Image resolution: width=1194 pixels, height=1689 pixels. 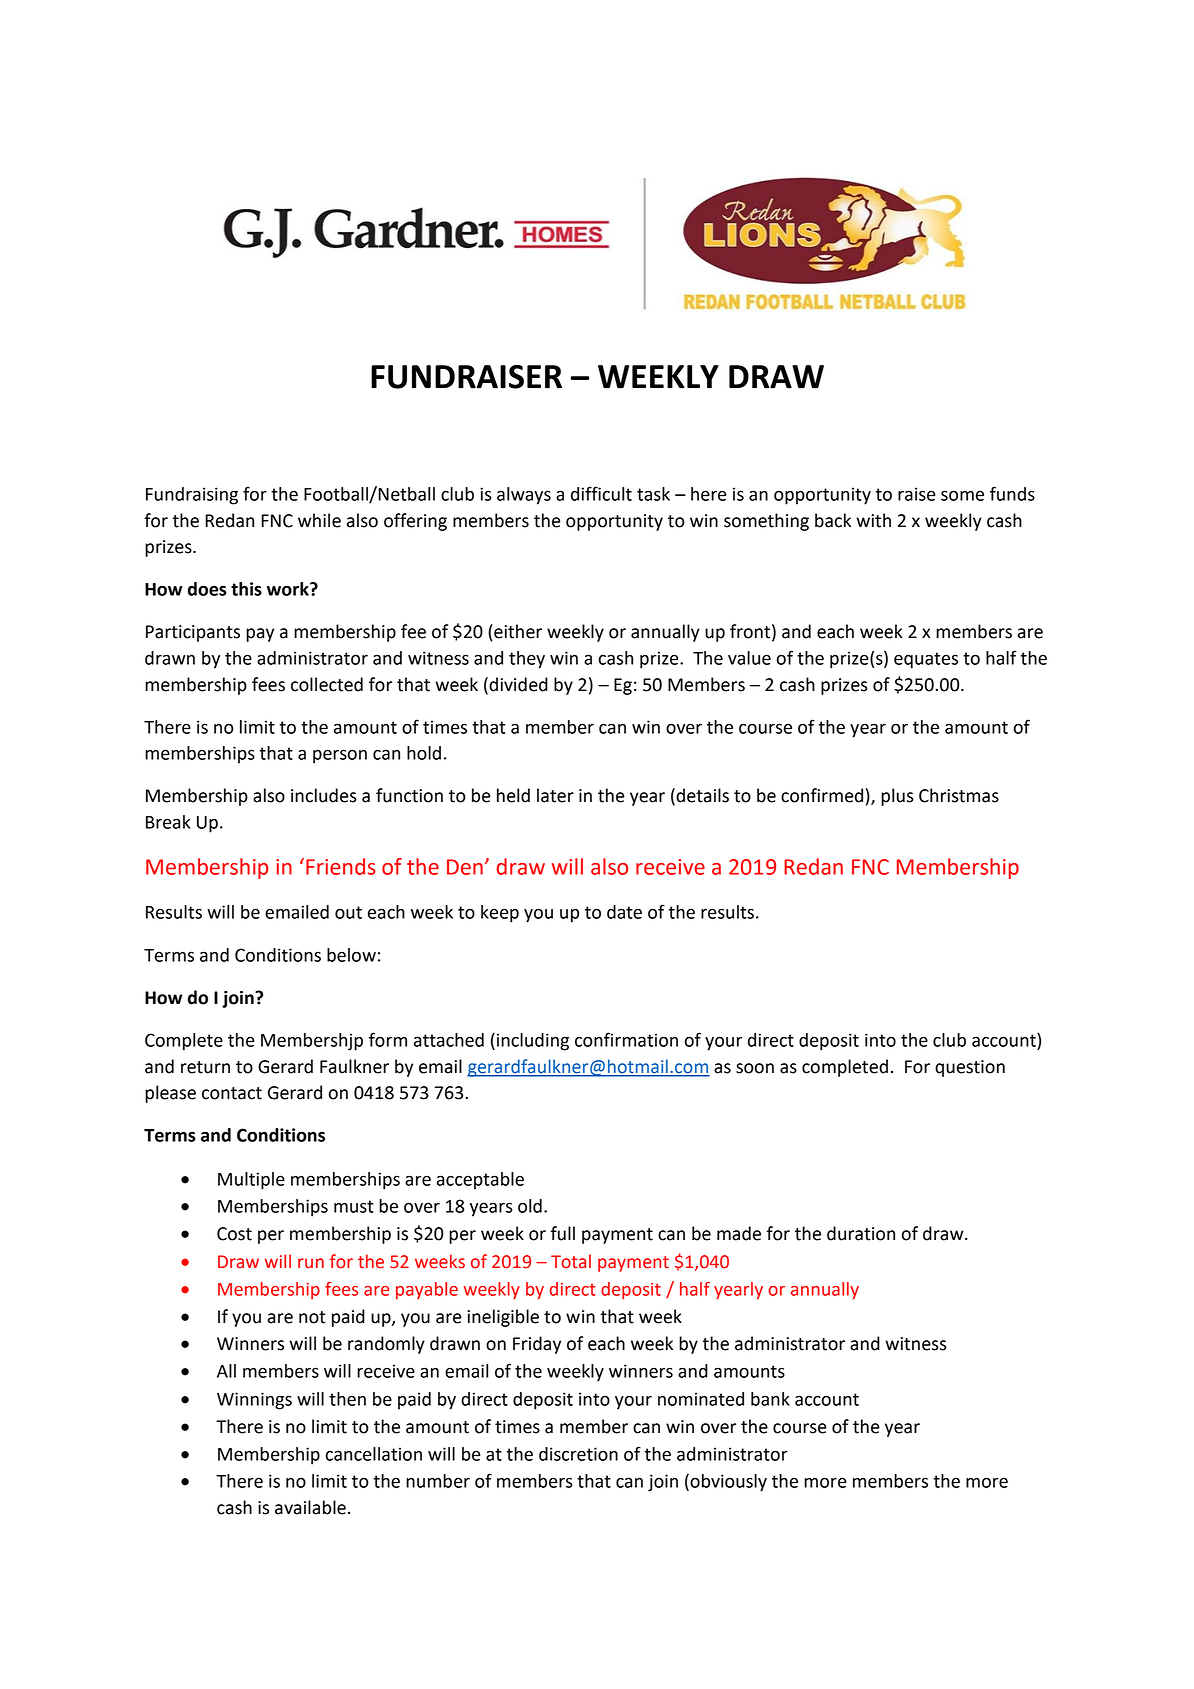 I want to click on available, so click(x=310, y=1507).
